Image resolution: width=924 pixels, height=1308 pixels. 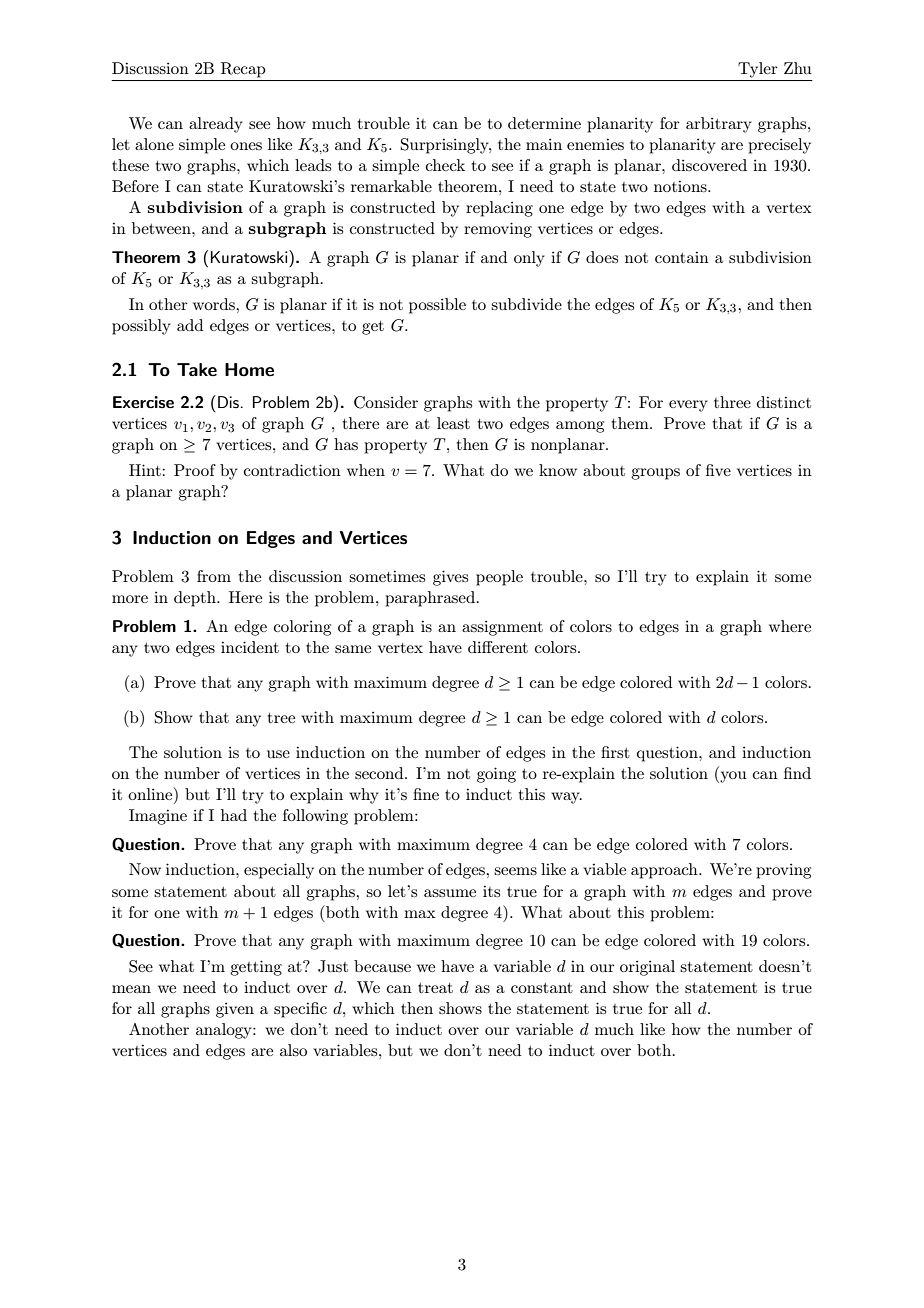 I want to click on analogy, so click(x=225, y=1031).
